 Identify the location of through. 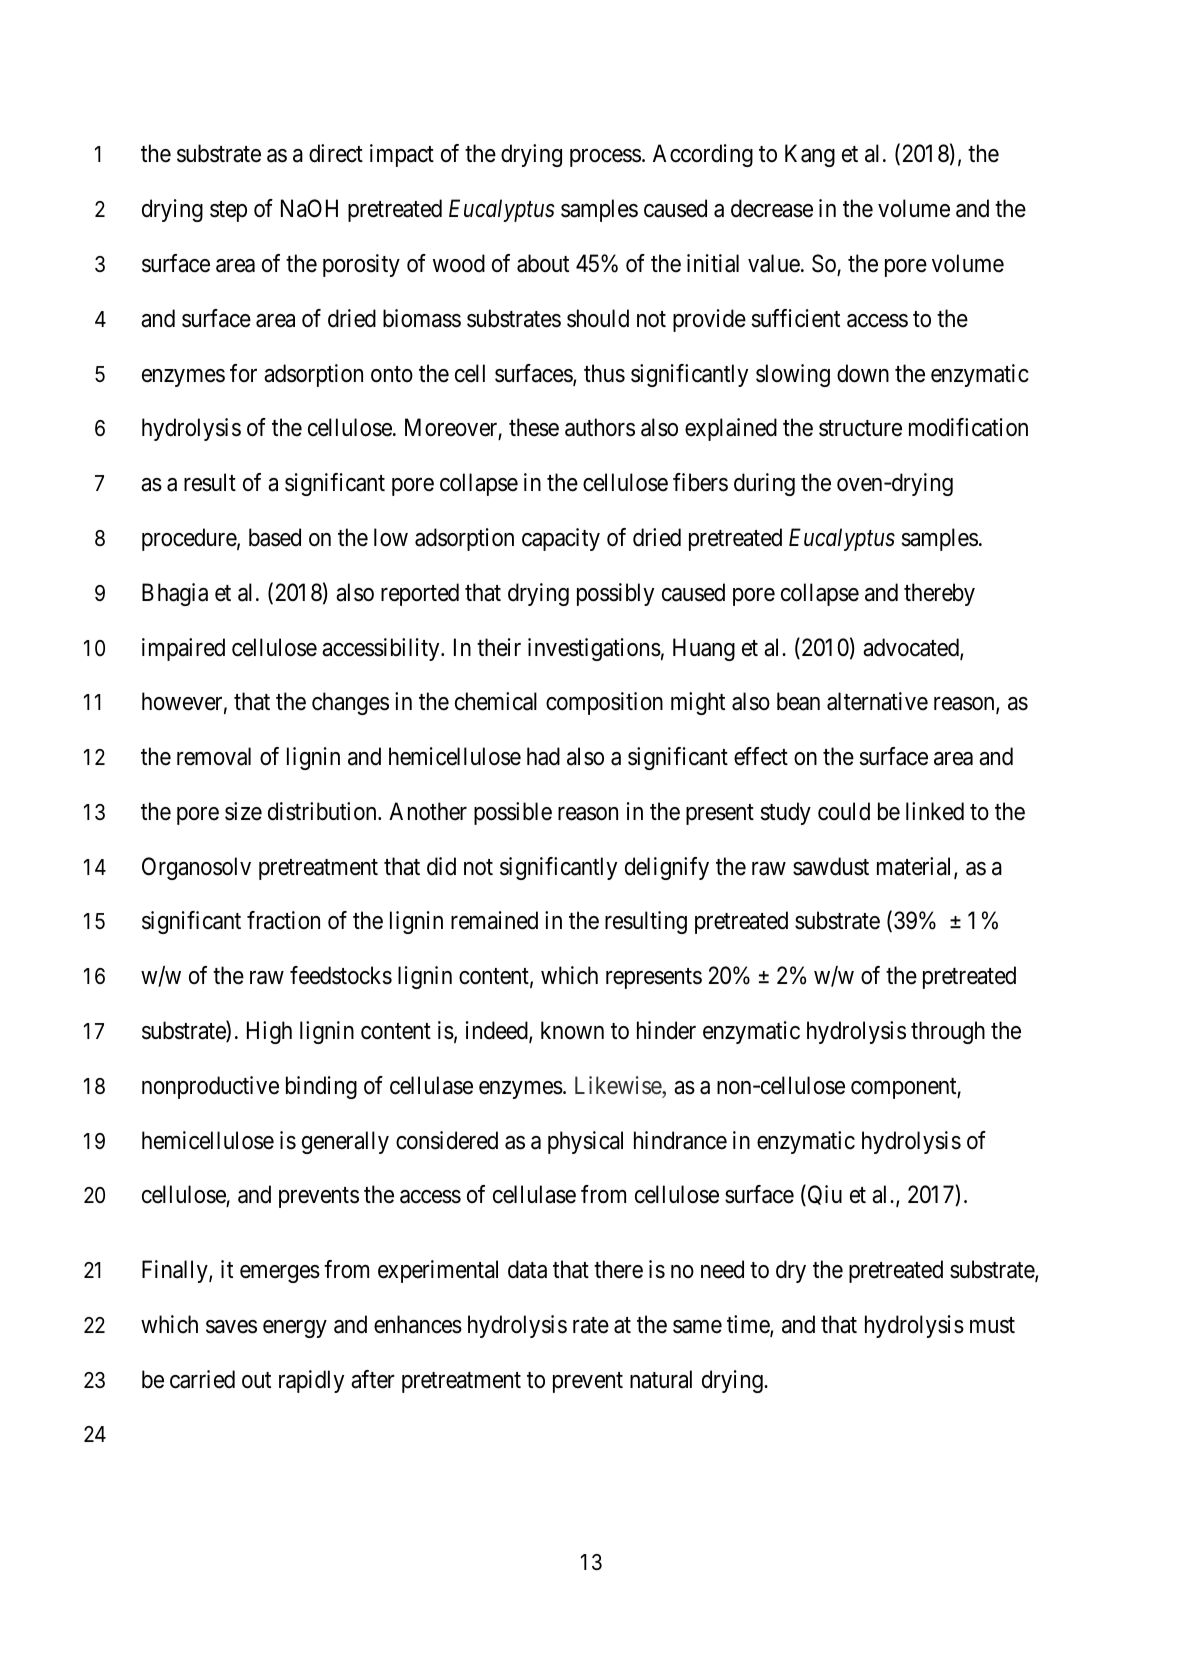
(948, 1032).
